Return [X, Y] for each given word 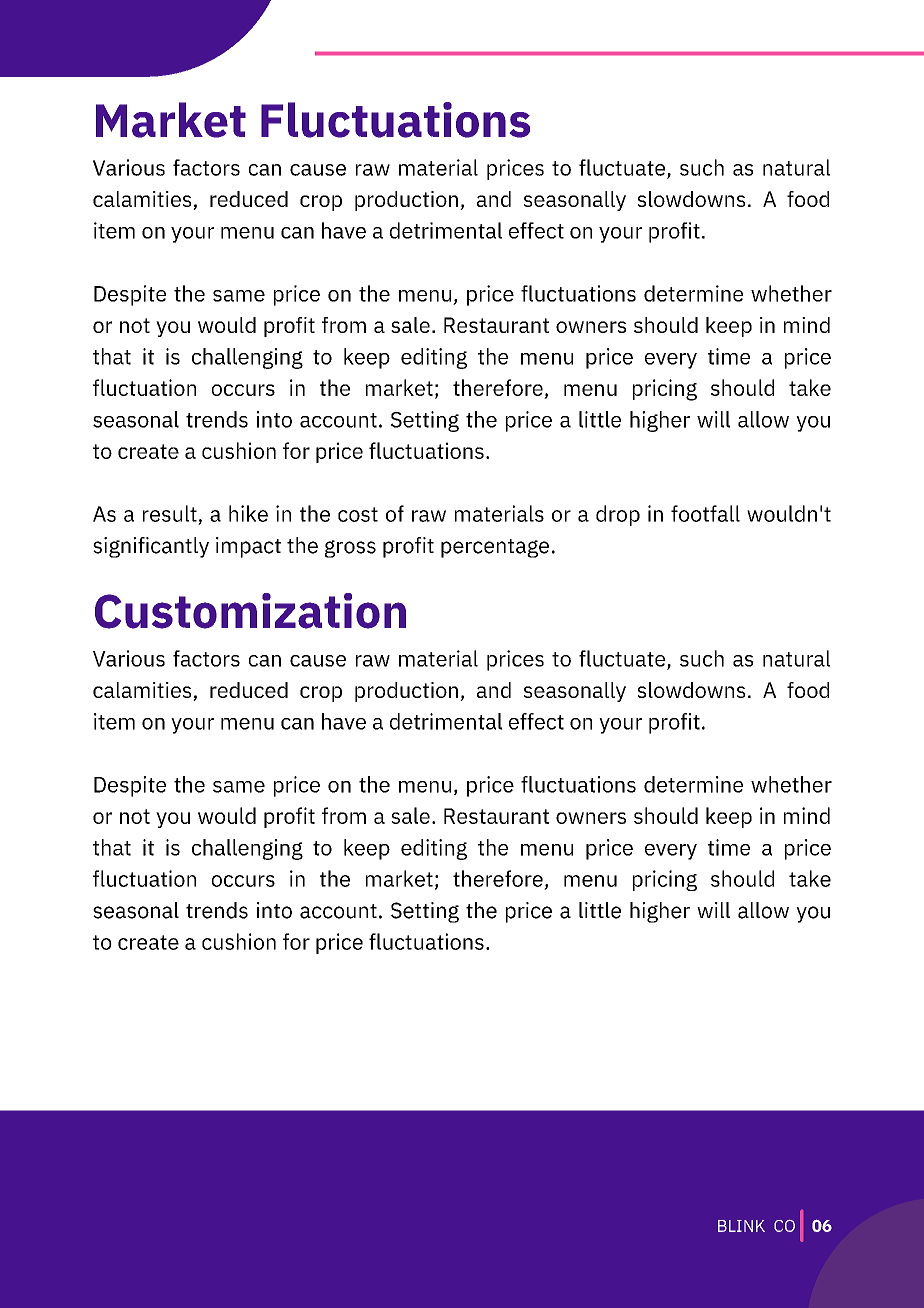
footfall [705, 513]
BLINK [741, 1226]
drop [618, 515]
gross [350, 549]
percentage [495, 548]
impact [248, 547]
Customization [250, 611]
